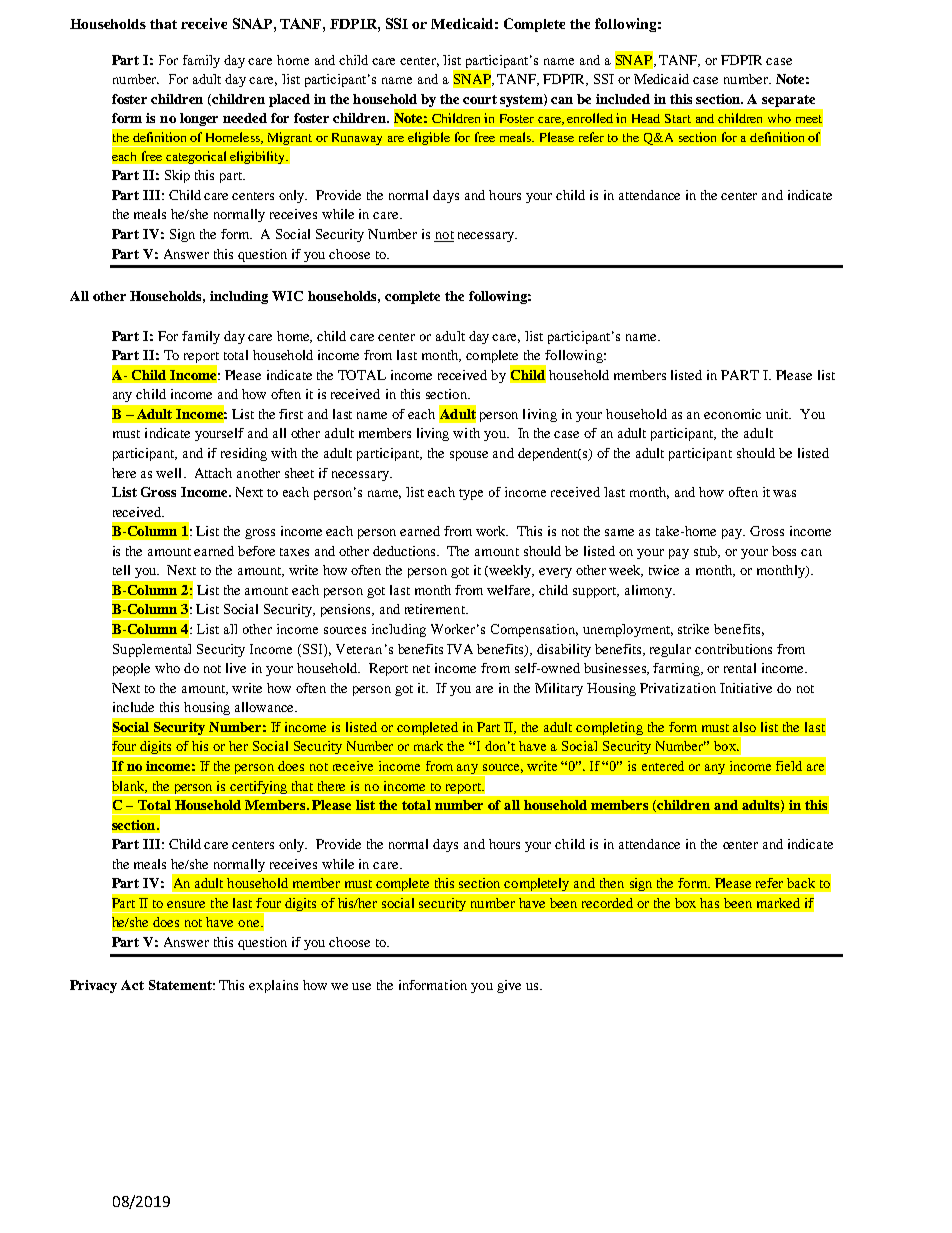 This page has height=1233, width=952. Describe the element at coordinates (469, 456) in the page. I see `spouse` at that location.
